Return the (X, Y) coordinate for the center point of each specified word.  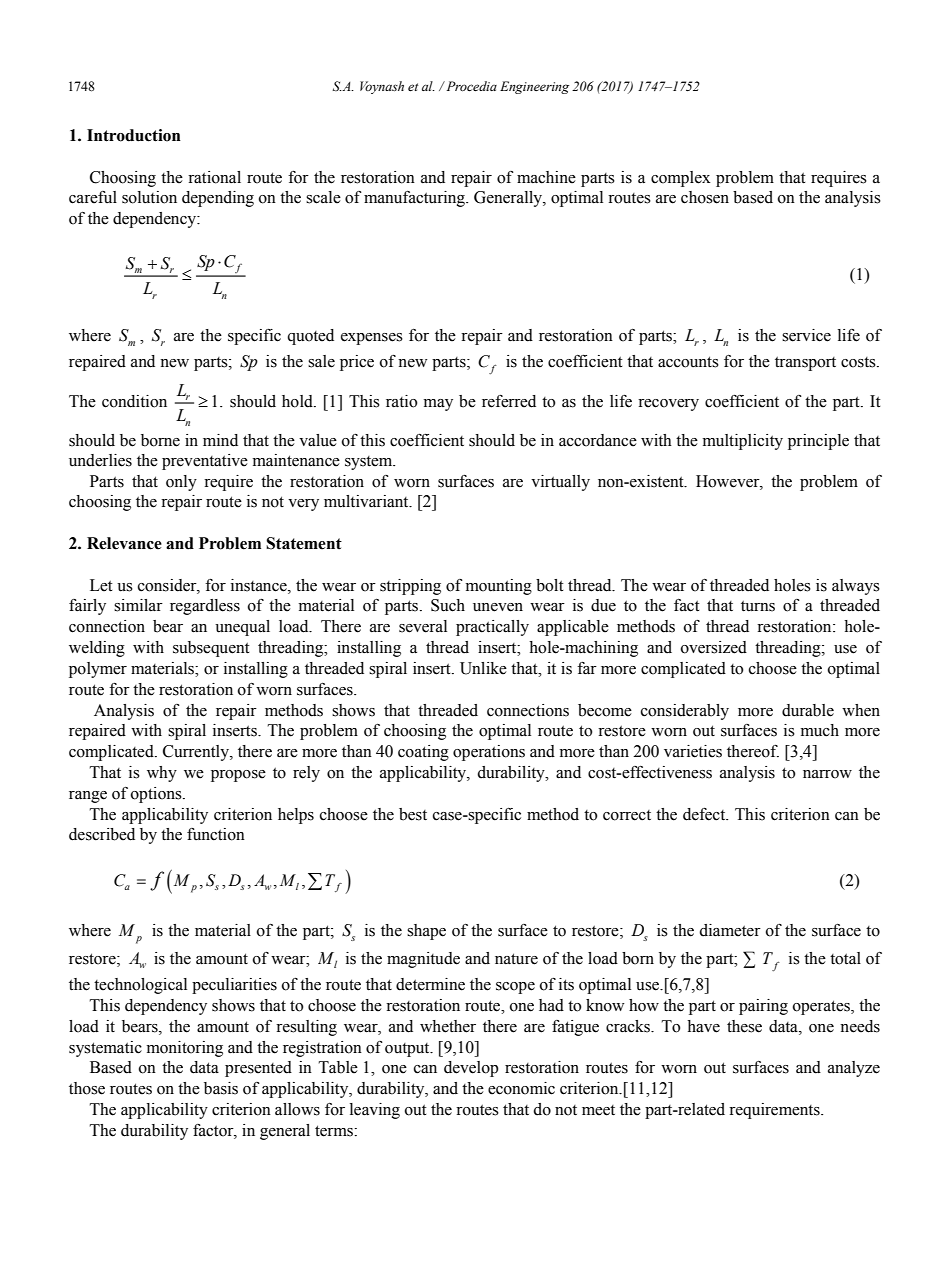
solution (149, 197)
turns (758, 606)
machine (546, 177)
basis (221, 1088)
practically (492, 628)
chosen (705, 197)
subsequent (211, 649)
